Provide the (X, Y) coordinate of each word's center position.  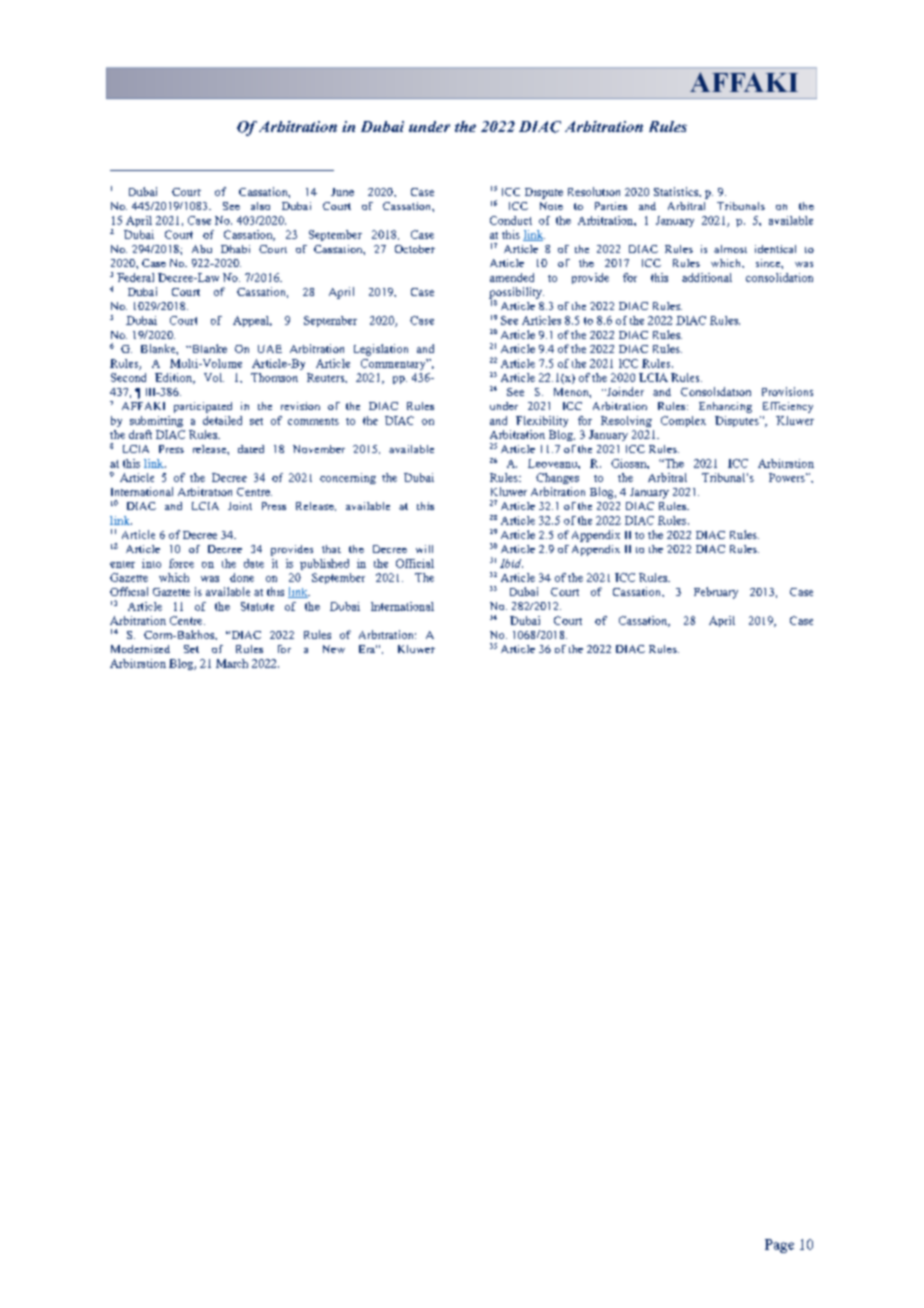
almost (730, 249)
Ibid (511, 563)
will (424, 549)
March (232, 663)
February (716, 593)
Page (779, 1246)
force (181, 563)
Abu (202, 249)
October (415, 249)
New (334, 649)
